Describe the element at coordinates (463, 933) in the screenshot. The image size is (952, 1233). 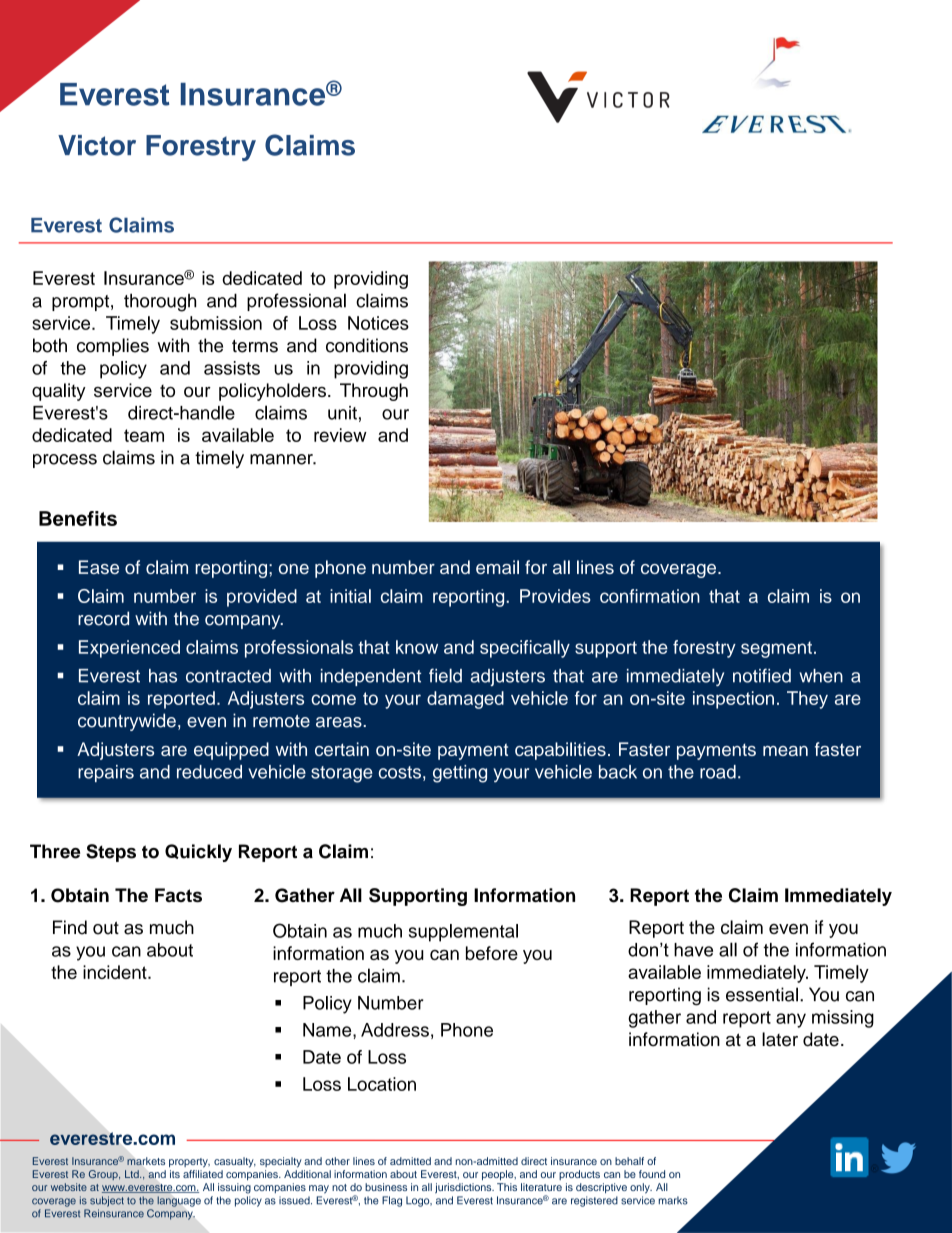
I see `supplemental` at that location.
